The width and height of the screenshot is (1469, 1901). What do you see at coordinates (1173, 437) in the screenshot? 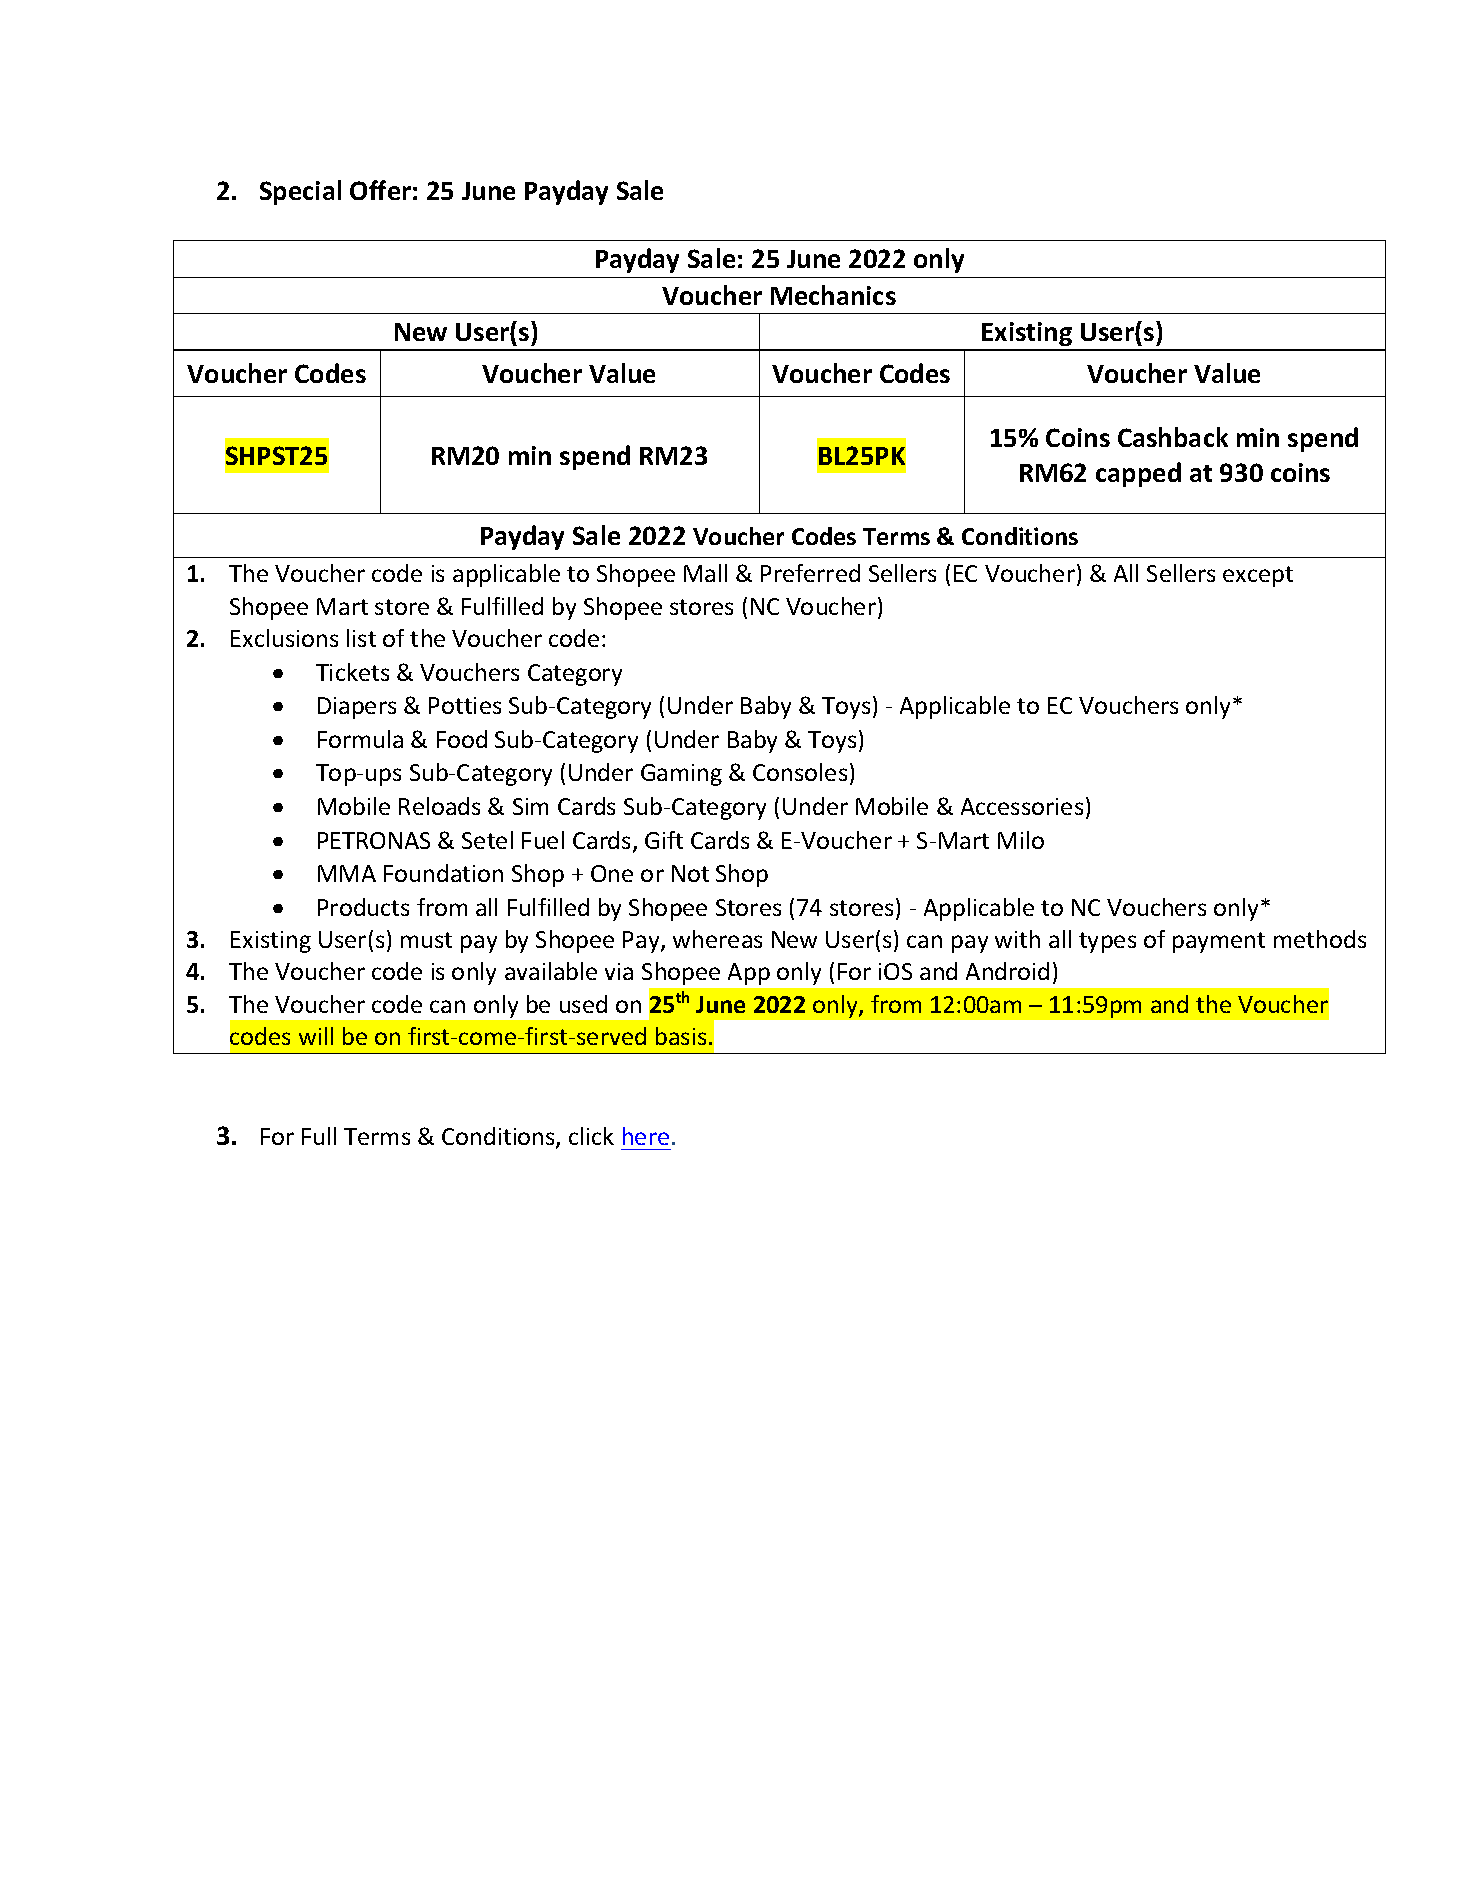
I see `Cashback` at bounding box center [1173, 437].
